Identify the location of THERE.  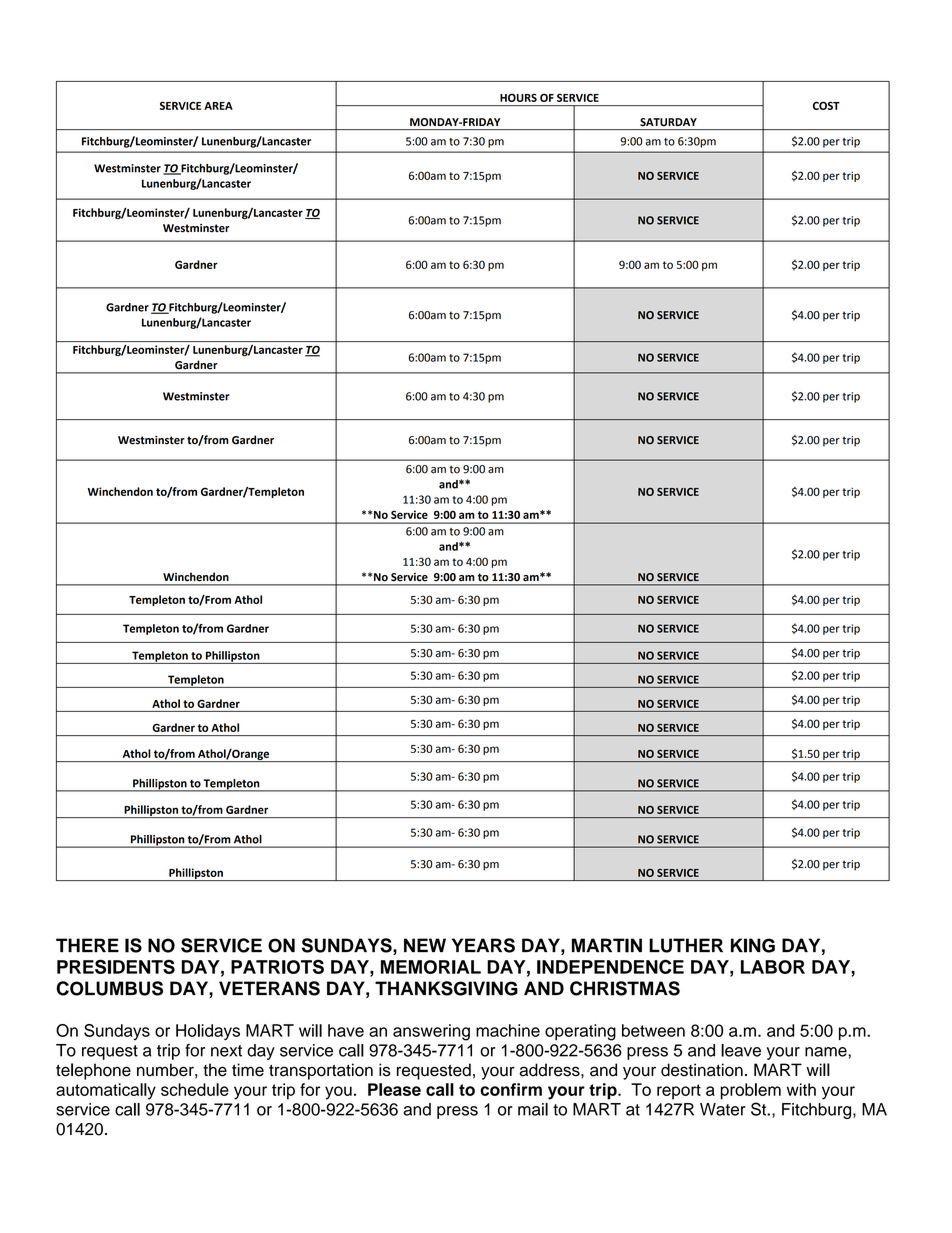
(87, 945).
